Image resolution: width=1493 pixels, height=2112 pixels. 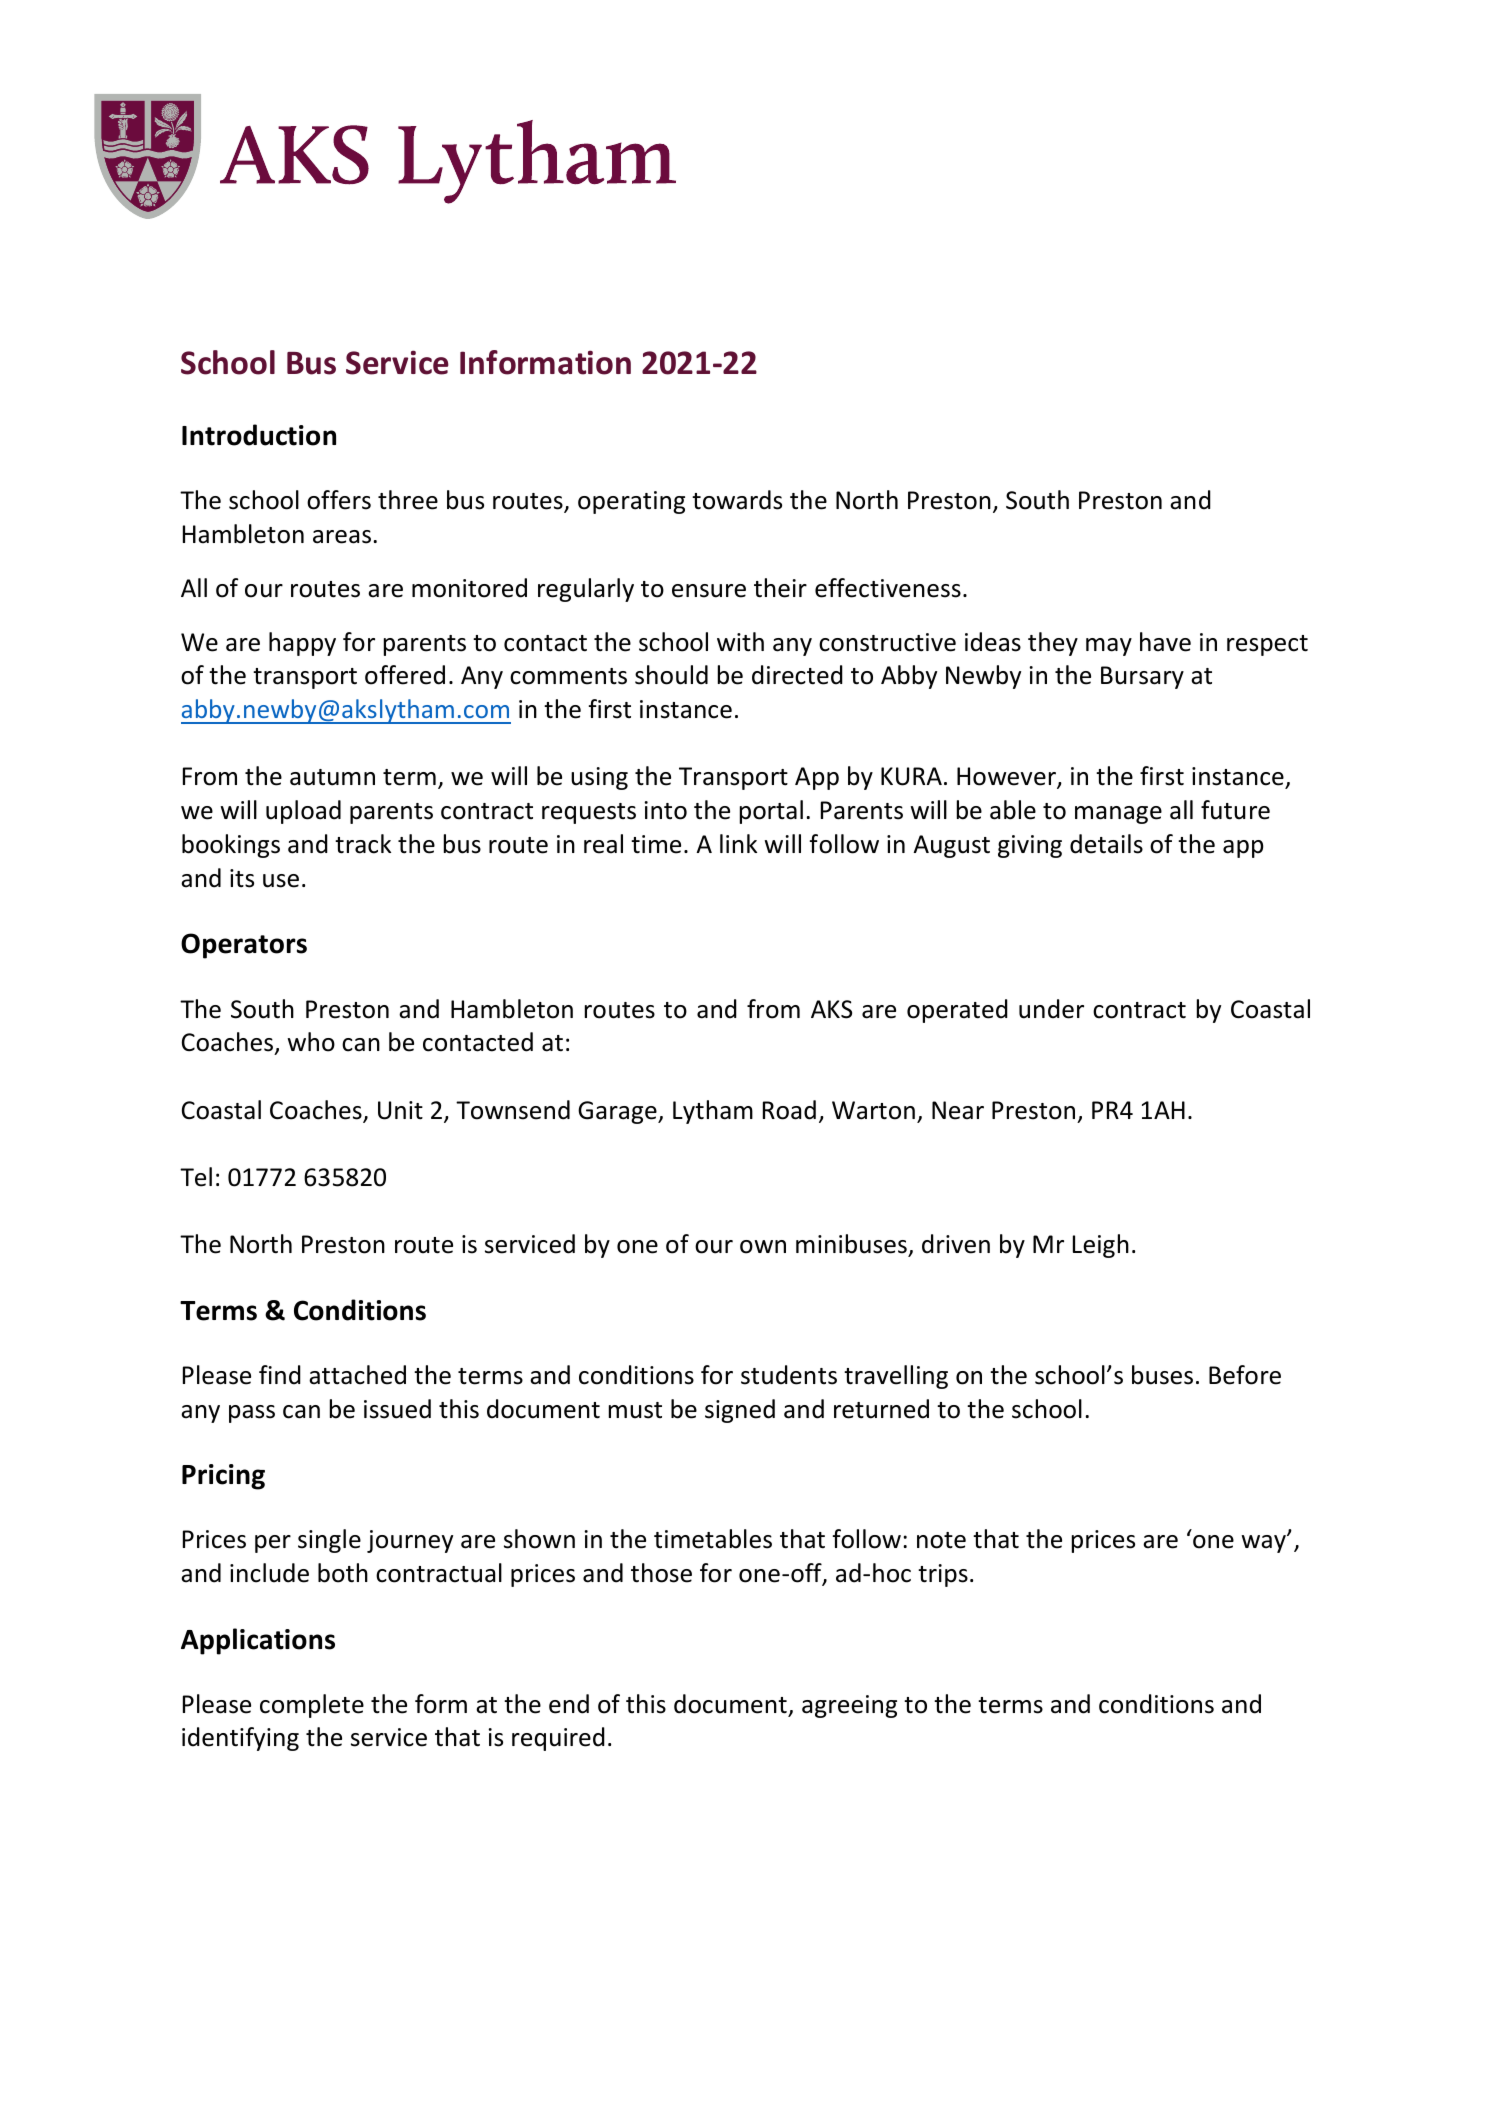 I want to click on offers, so click(x=339, y=500).
